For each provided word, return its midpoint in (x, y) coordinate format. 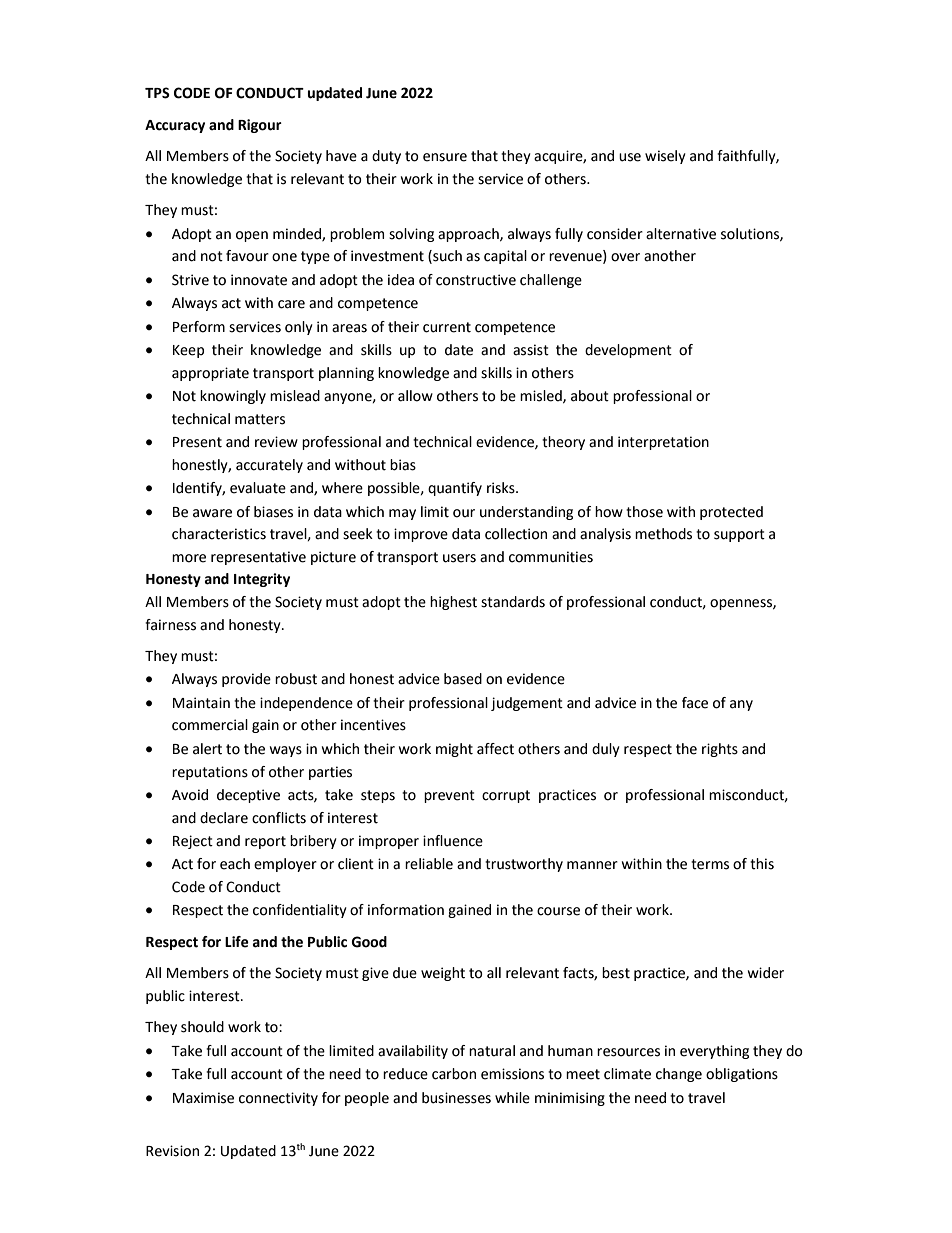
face (695, 703)
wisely (665, 157)
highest (453, 603)
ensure (445, 157)
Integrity (262, 580)
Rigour (260, 126)
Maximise (203, 1098)
